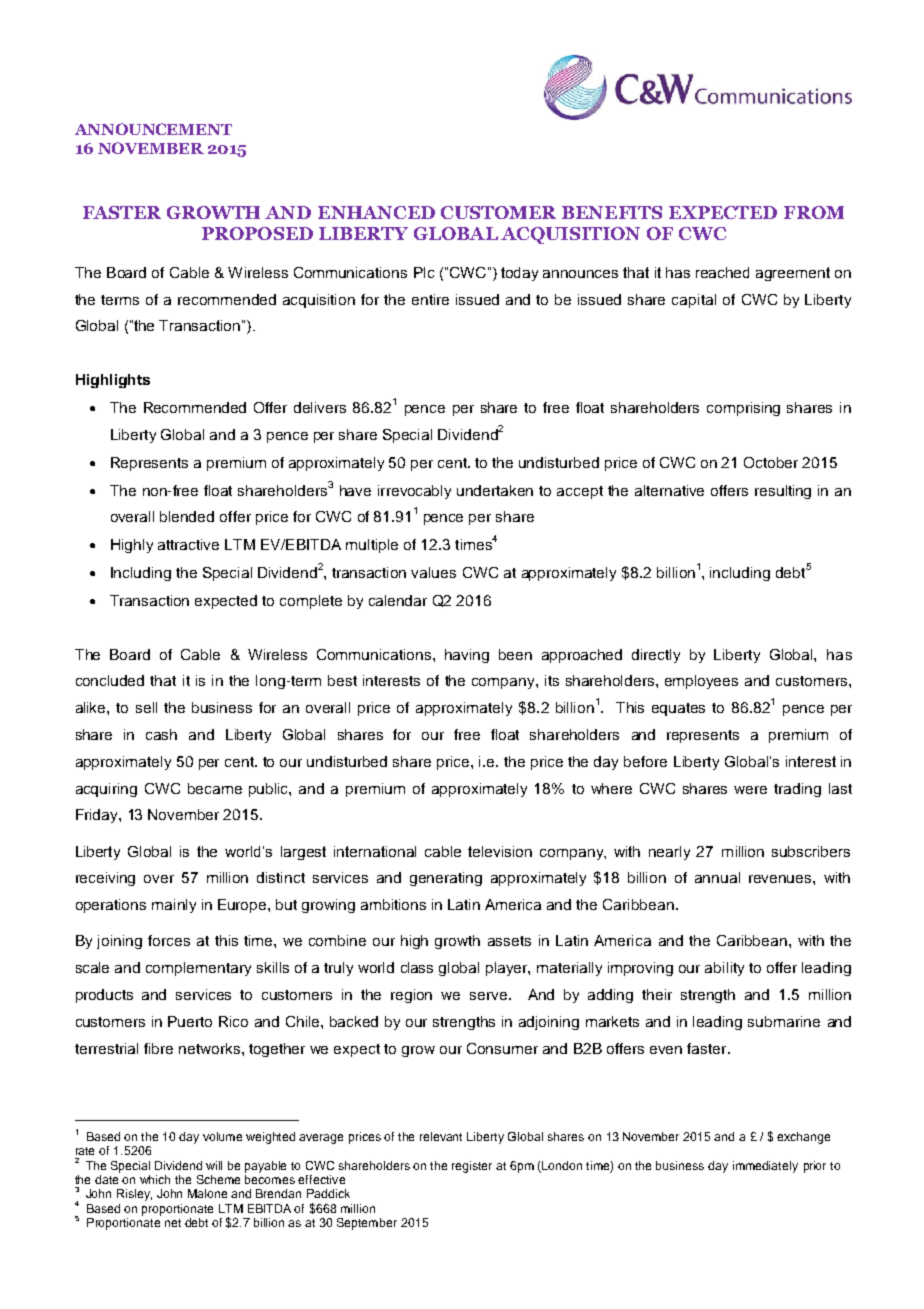 The width and height of the screenshot is (924, 1309). What do you see at coordinates (701, 682) in the screenshot?
I see `employees` at bounding box center [701, 682].
